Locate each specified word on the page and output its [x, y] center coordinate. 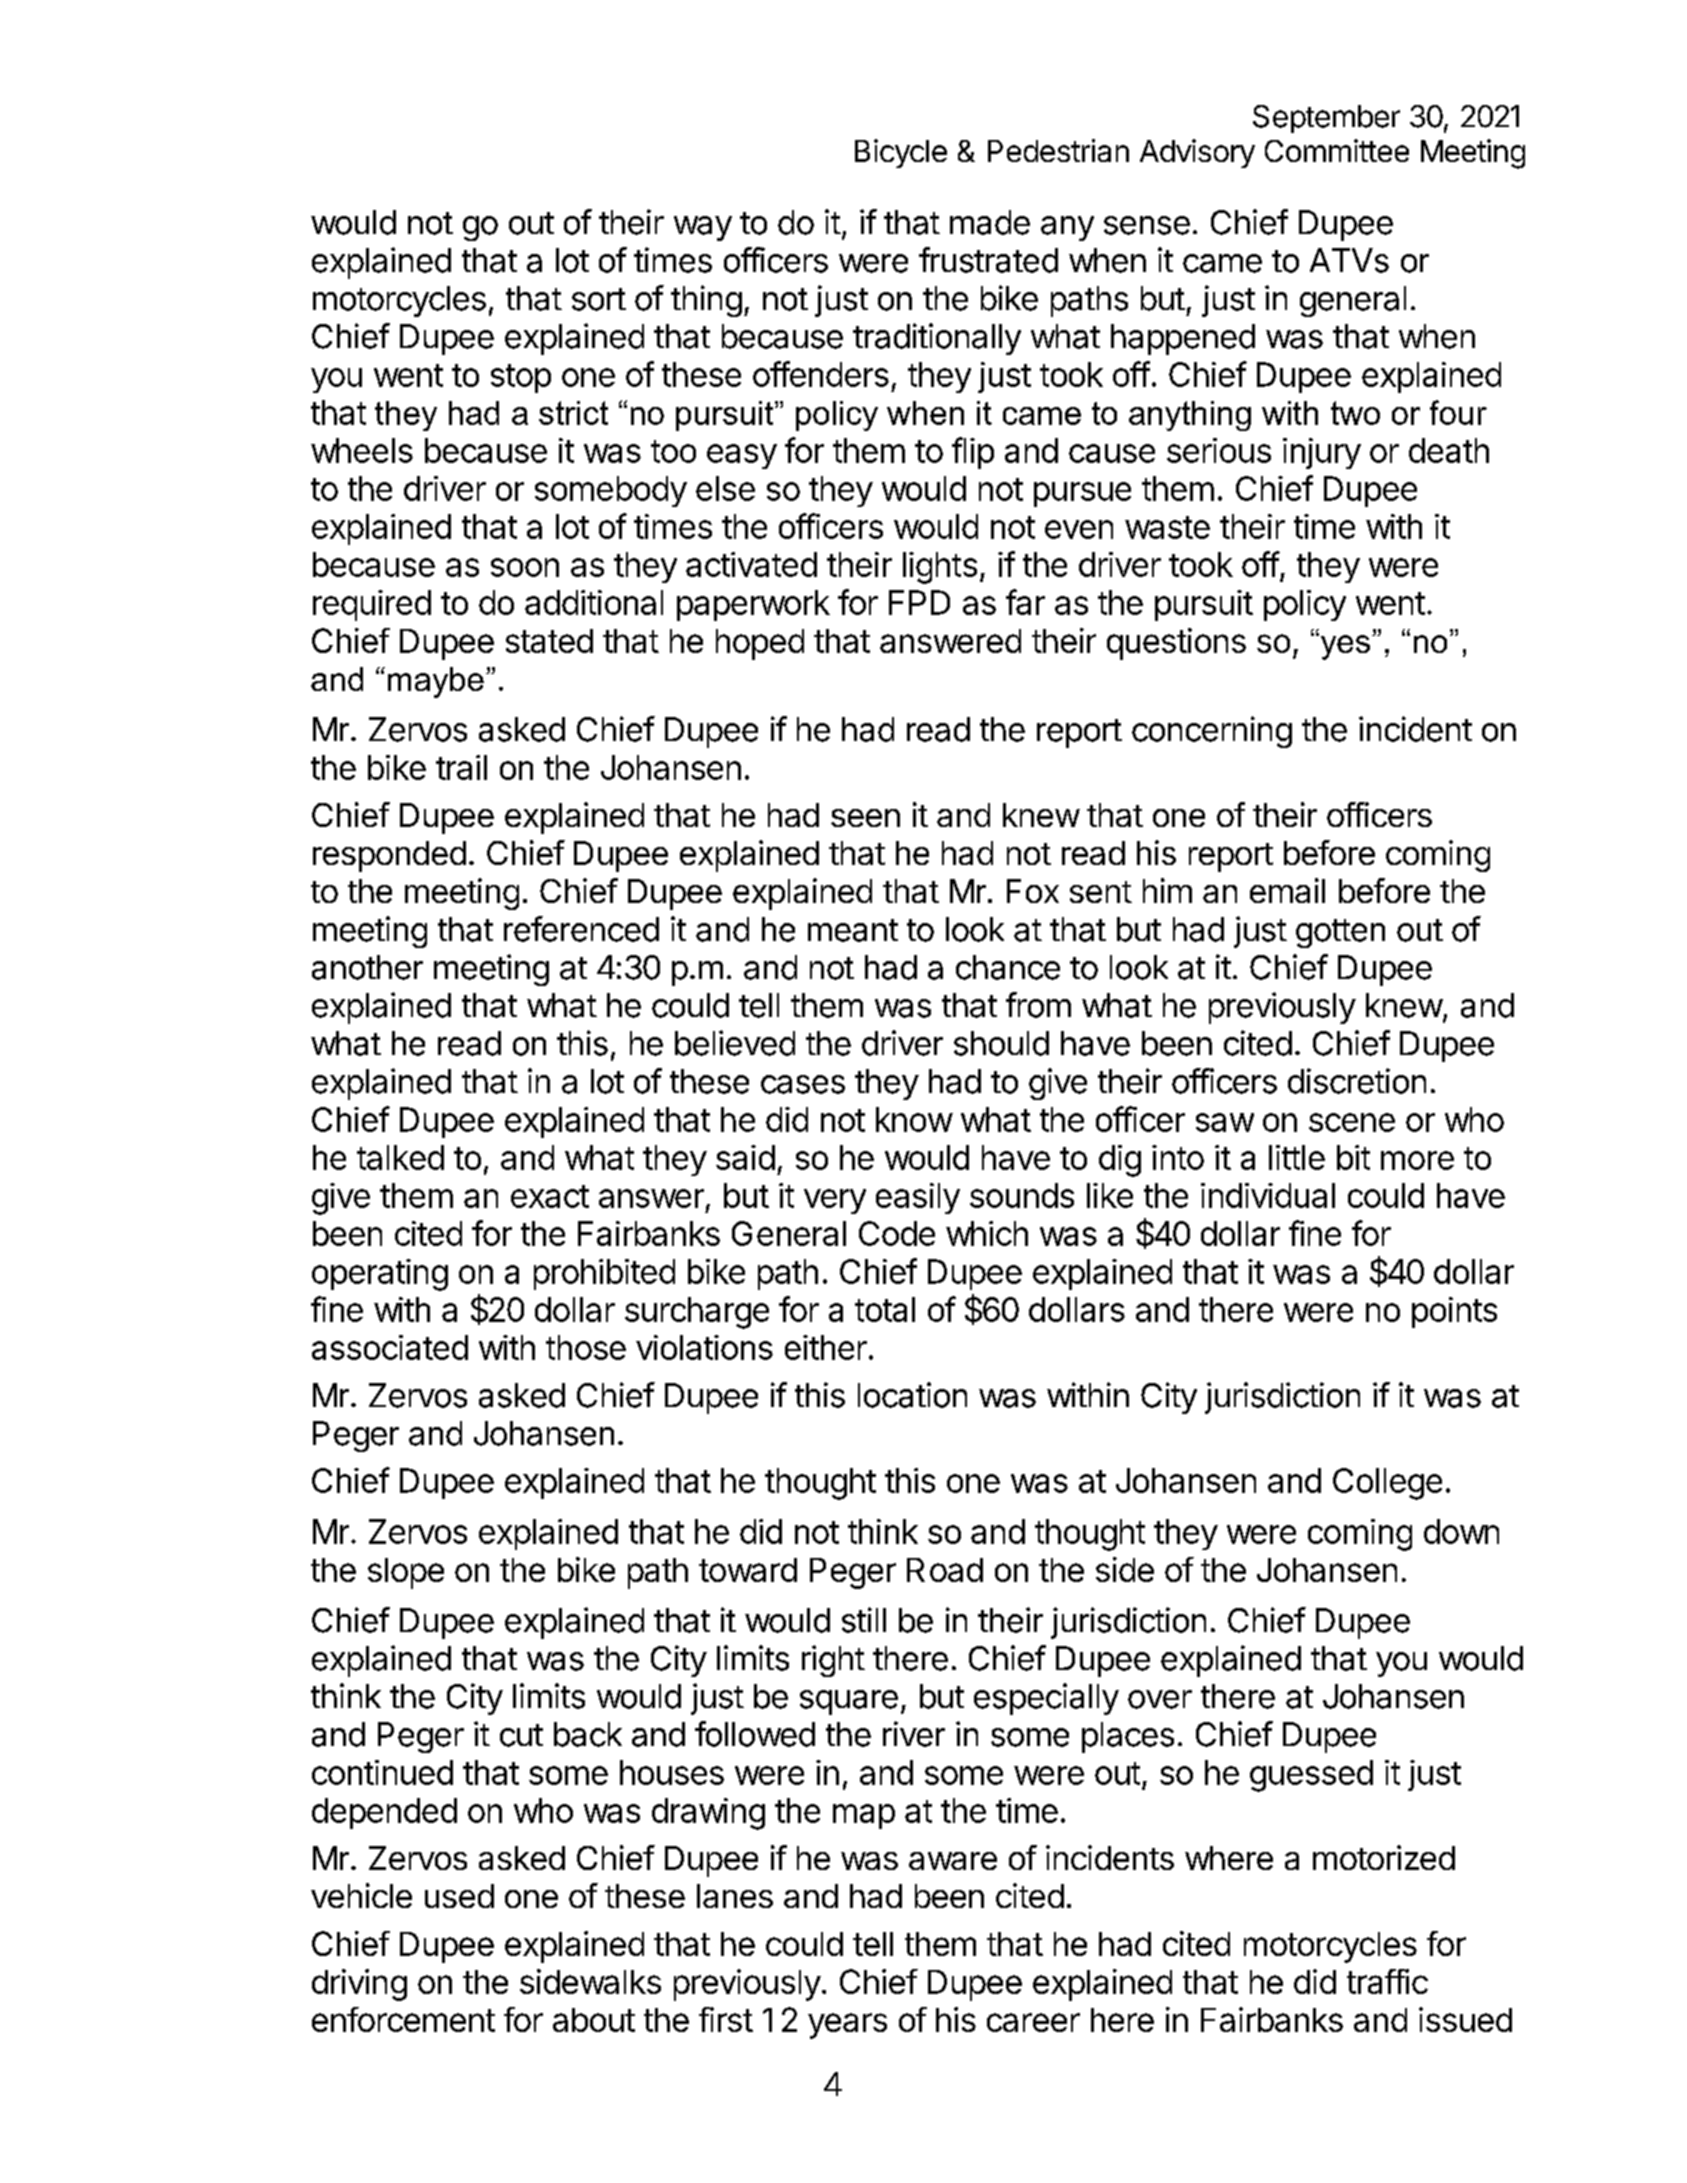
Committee [1337, 150]
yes [1345, 646]
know [914, 1119]
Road [945, 1570]
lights [940, 568]
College [1387, 1484]
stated [549, 641]
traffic [1387, 1981]
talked [400, 1157]
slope [406, 1573]
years [847, 2026]
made [990, 222]
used [459, 1896]
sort [599, 299]
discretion [1357, 1081]
